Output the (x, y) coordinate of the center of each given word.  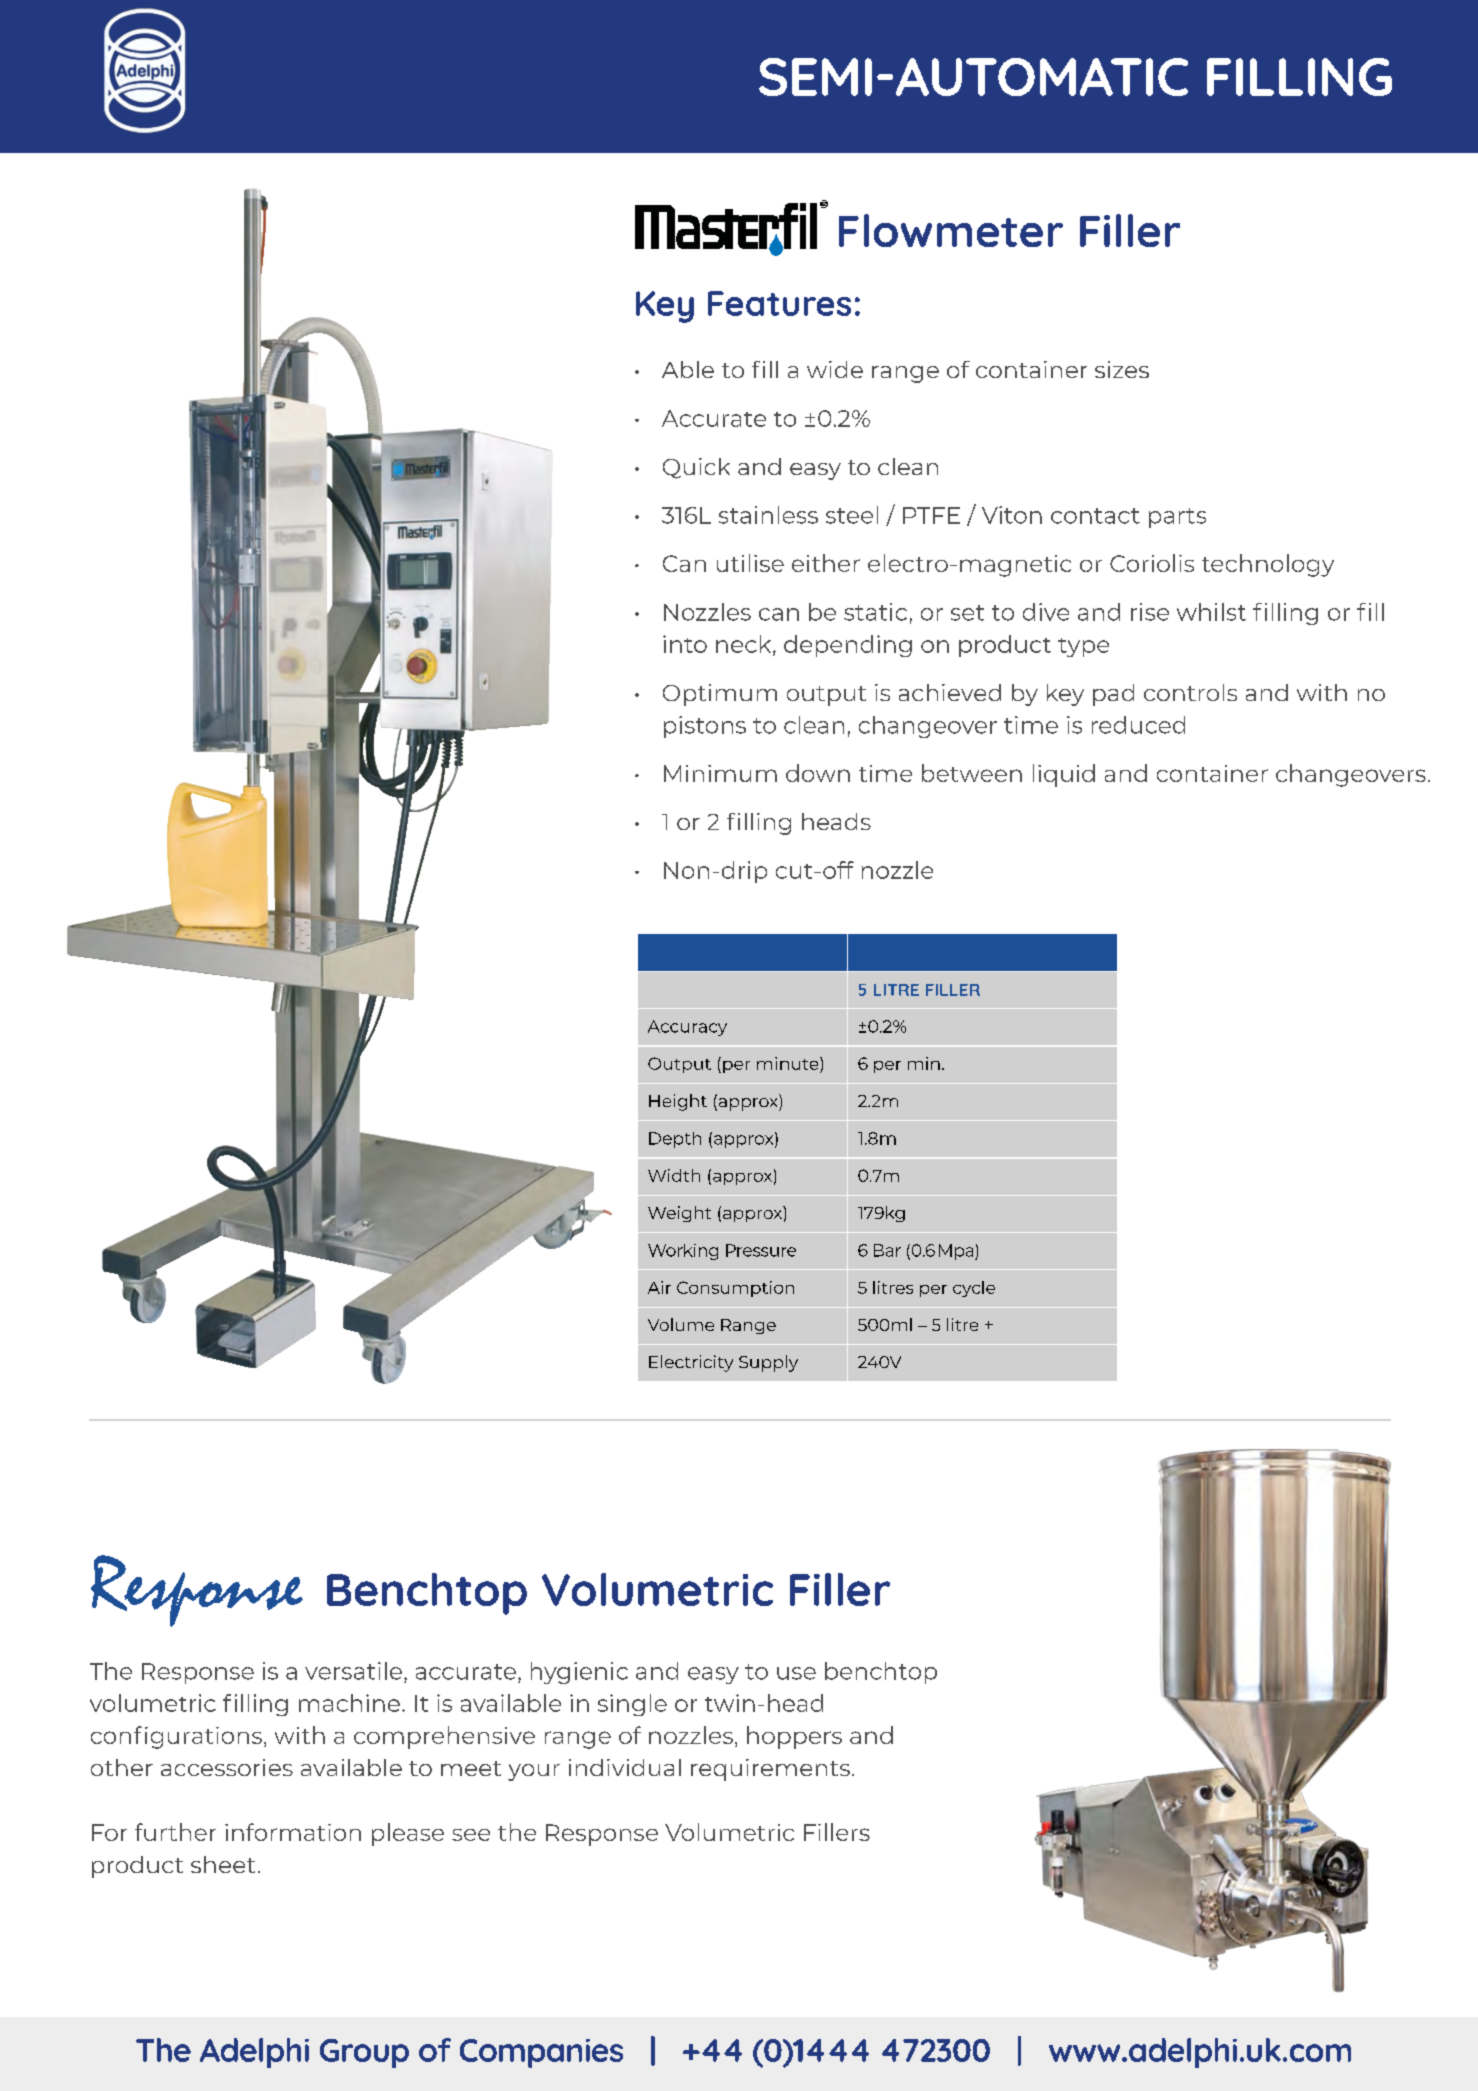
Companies (541, 2053)
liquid (1064, 775)
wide (835, 369)
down (818, 773)
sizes (1122, 369)
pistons (705, 727)
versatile (353, 1671)
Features (779, 303)
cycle (974, 1289)
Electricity (691, 1363)
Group (364, 2053)
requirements (770, 1770)
